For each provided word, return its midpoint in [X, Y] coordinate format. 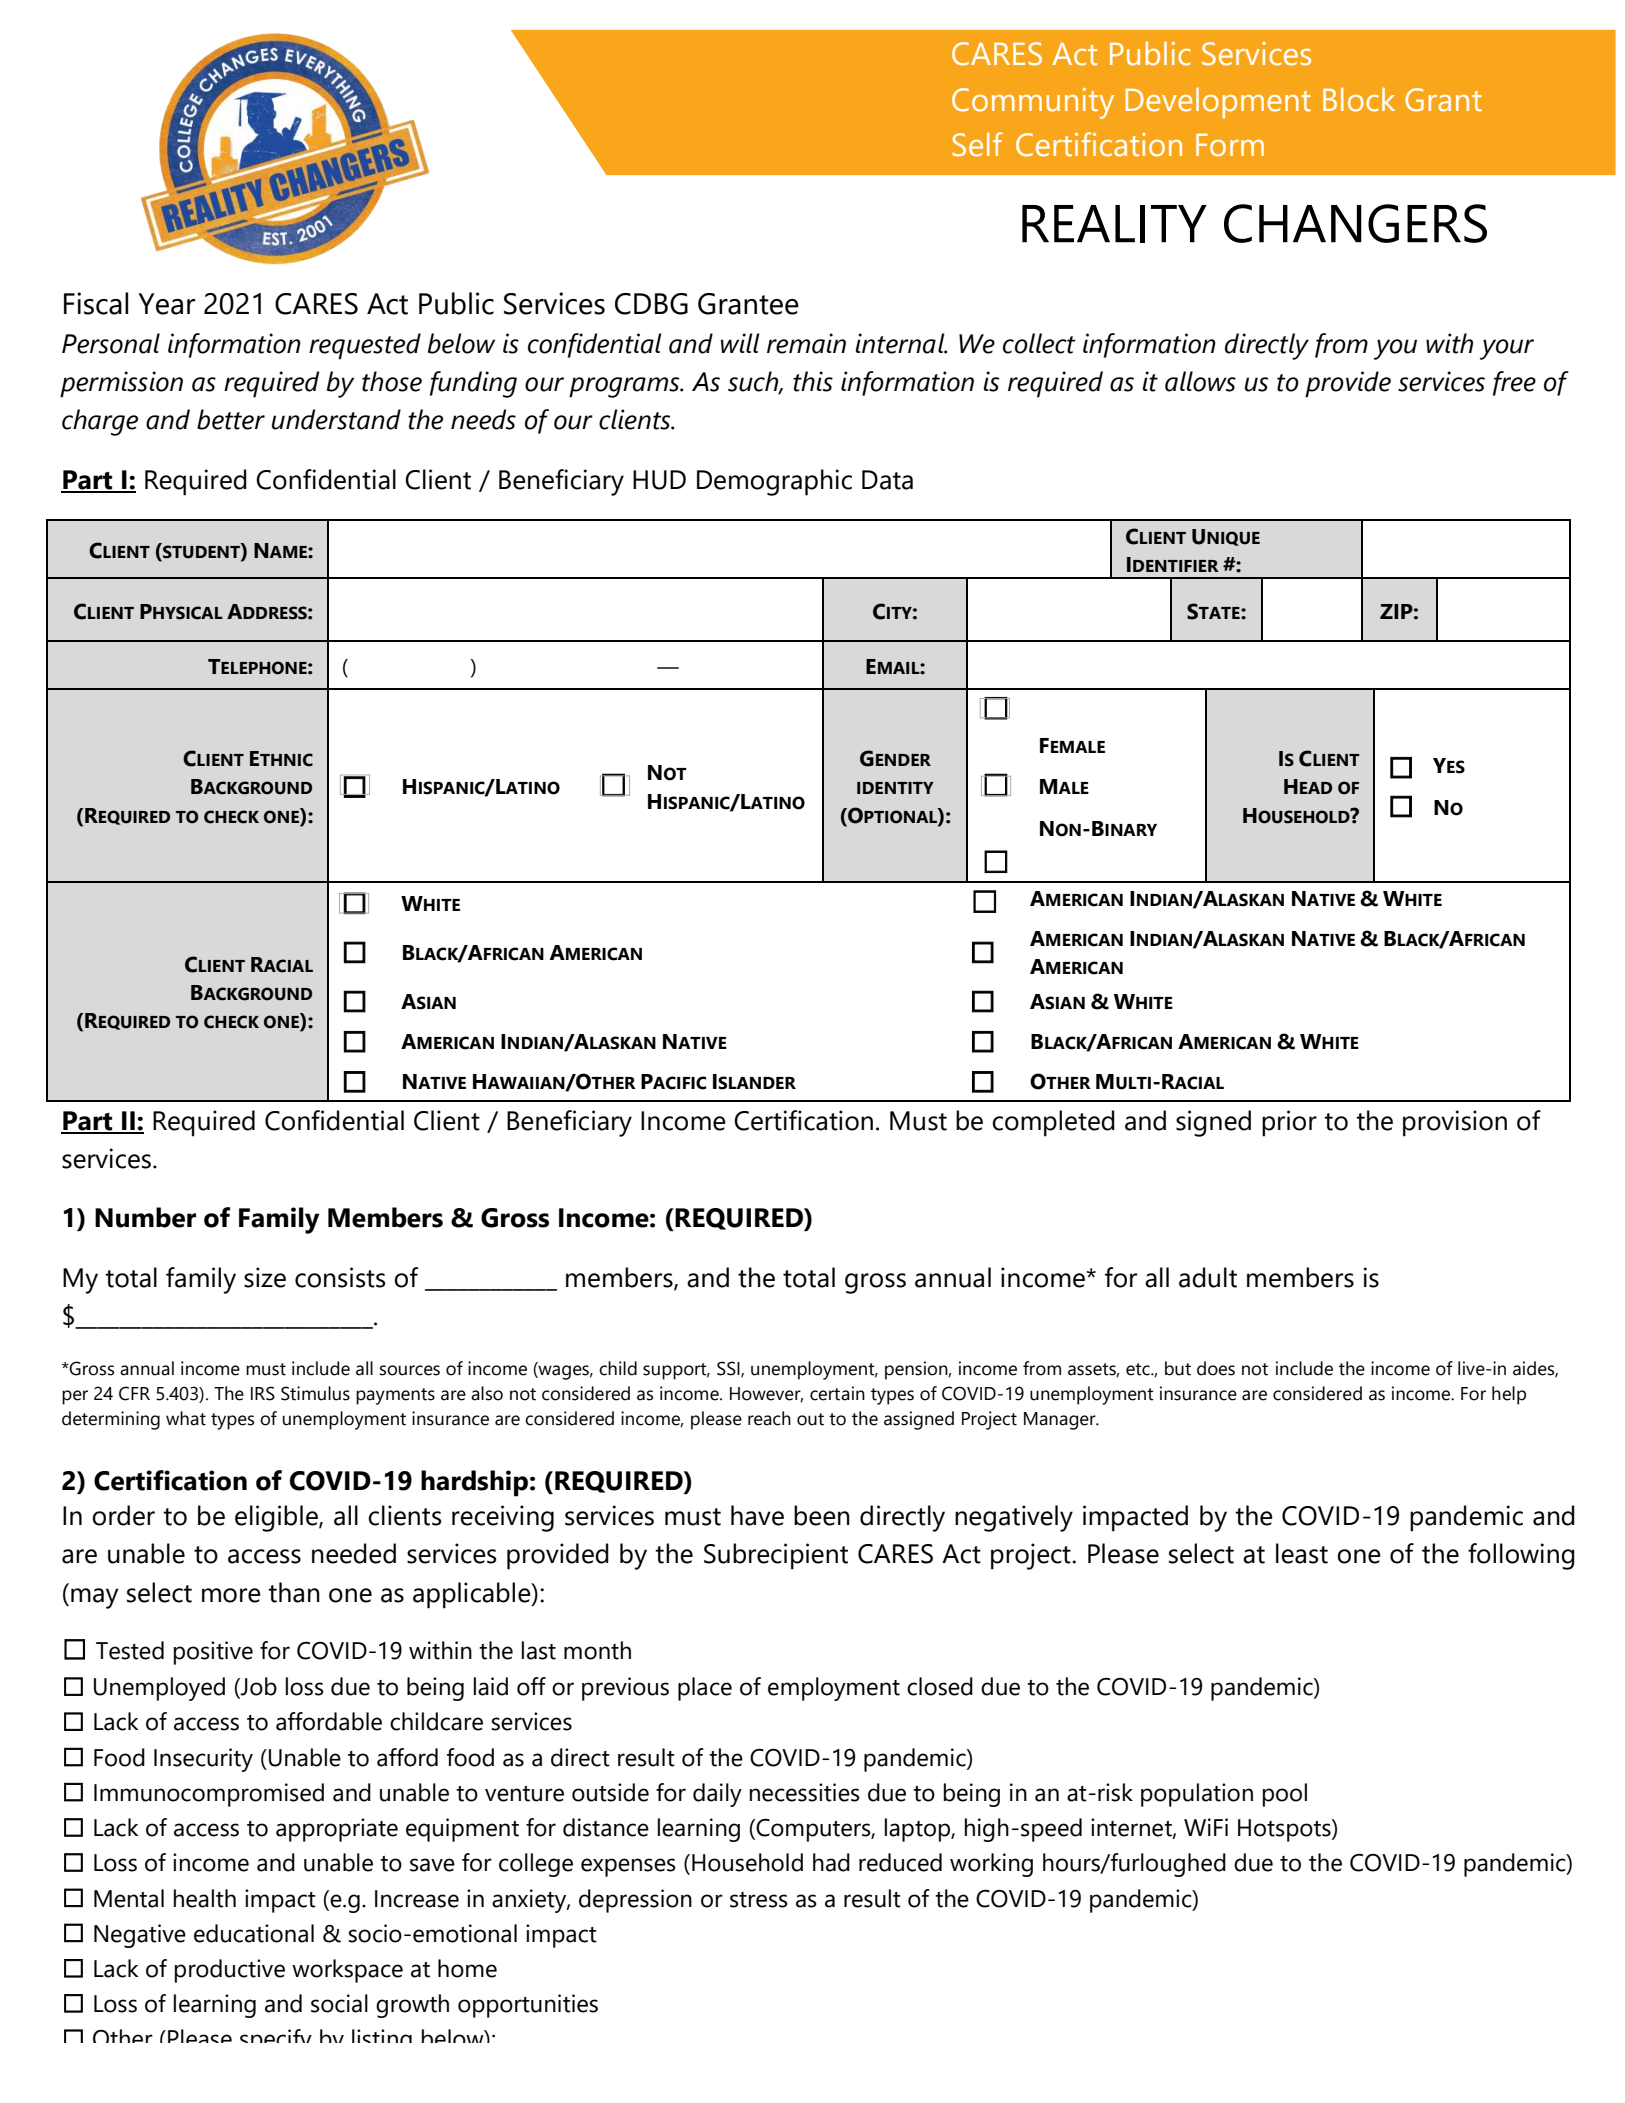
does [1216, 1368]
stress [759, 1900]
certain [837, 1393]
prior [1289, 1123]
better [231, 419]
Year [166, 304]
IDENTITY [895, 788]
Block [1359, 100]
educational [254, 1933]
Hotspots [1285, 1830]
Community [1033, 103]
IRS [263, 1393]
